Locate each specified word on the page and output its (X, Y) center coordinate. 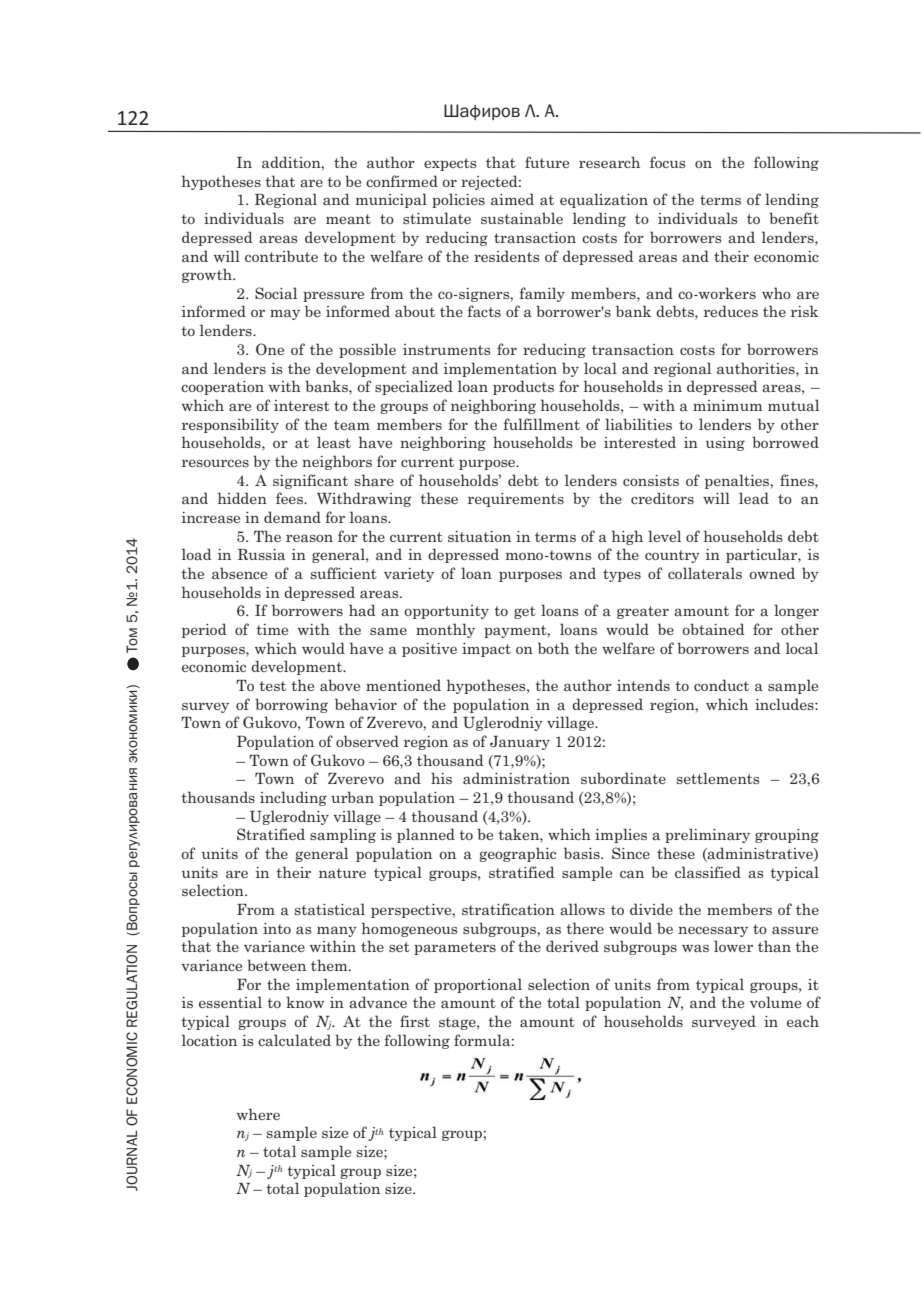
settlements (718, 778)
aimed (512, 199)
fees (290, 498)
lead (754, 498)
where (258, 1114)
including (293, 798)
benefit (794, 218)
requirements (516, 500)
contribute (281, 256)
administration (516, 778)
